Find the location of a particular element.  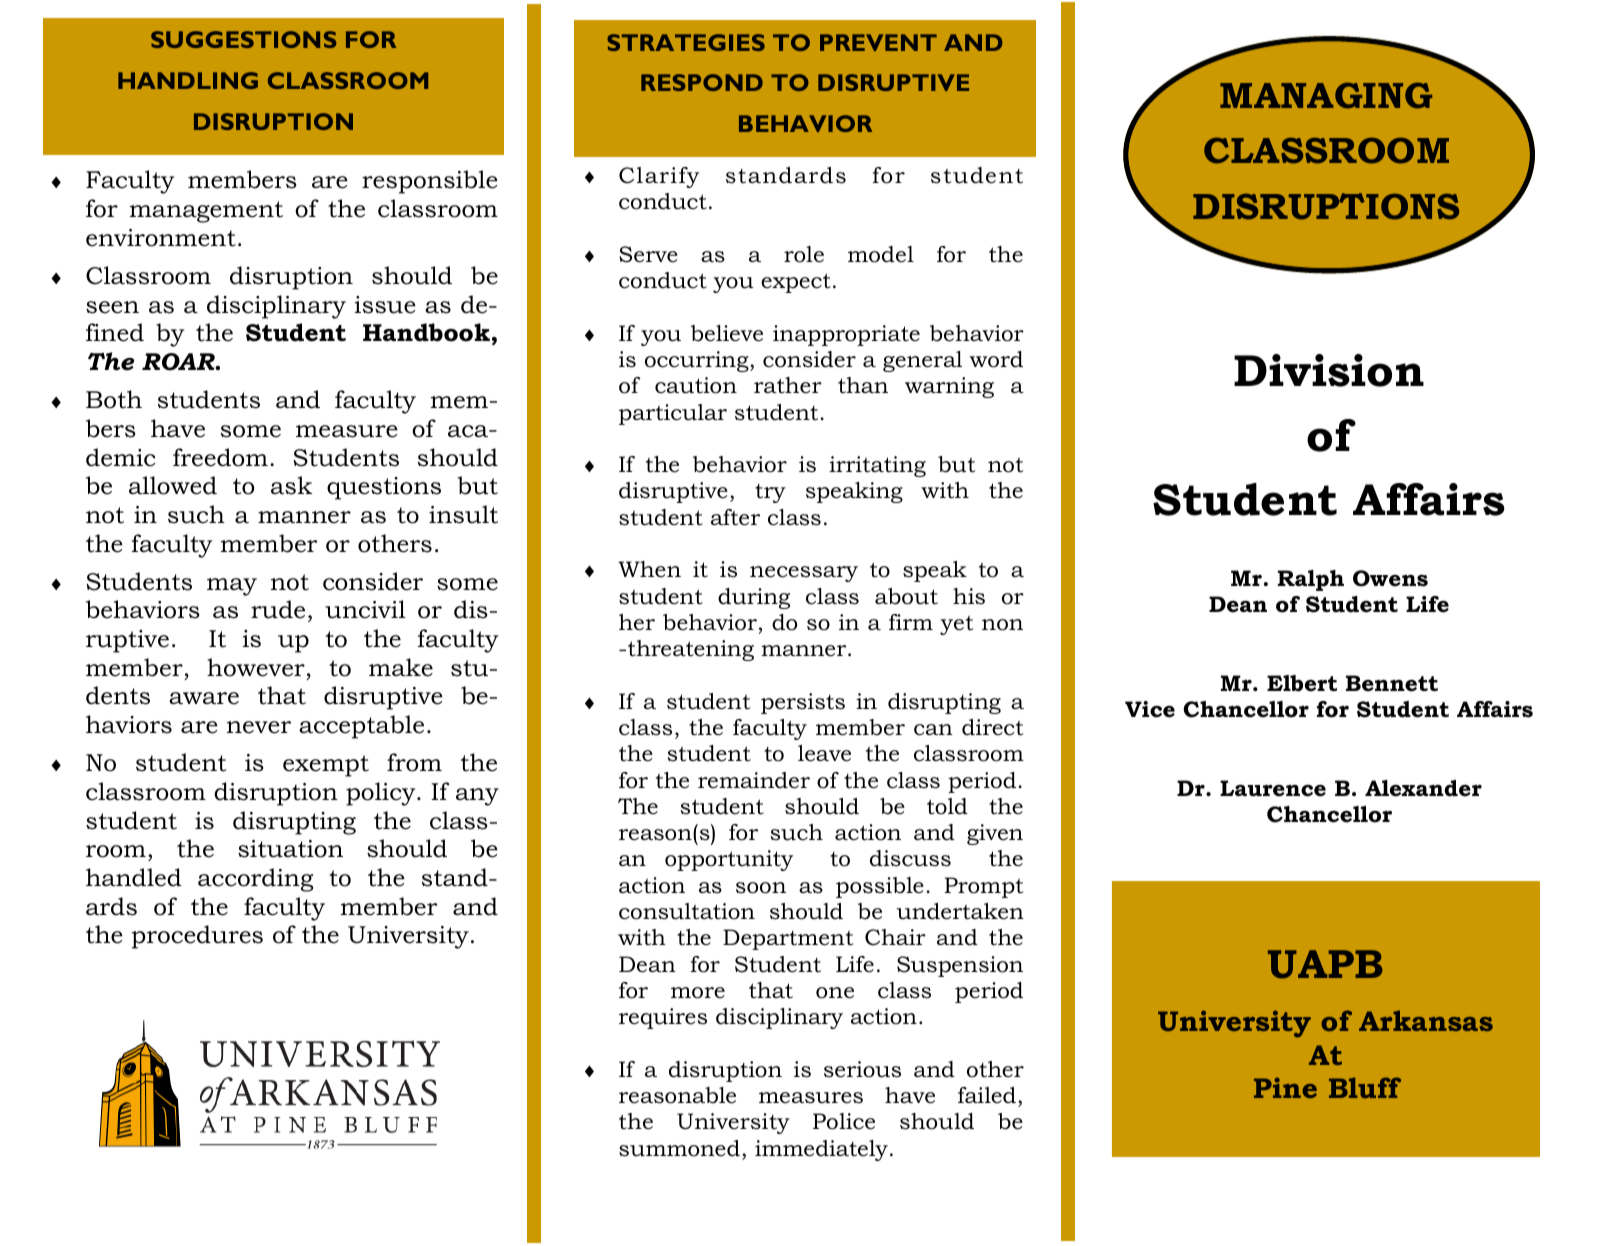

believe is located at coordinates (727, 333).
